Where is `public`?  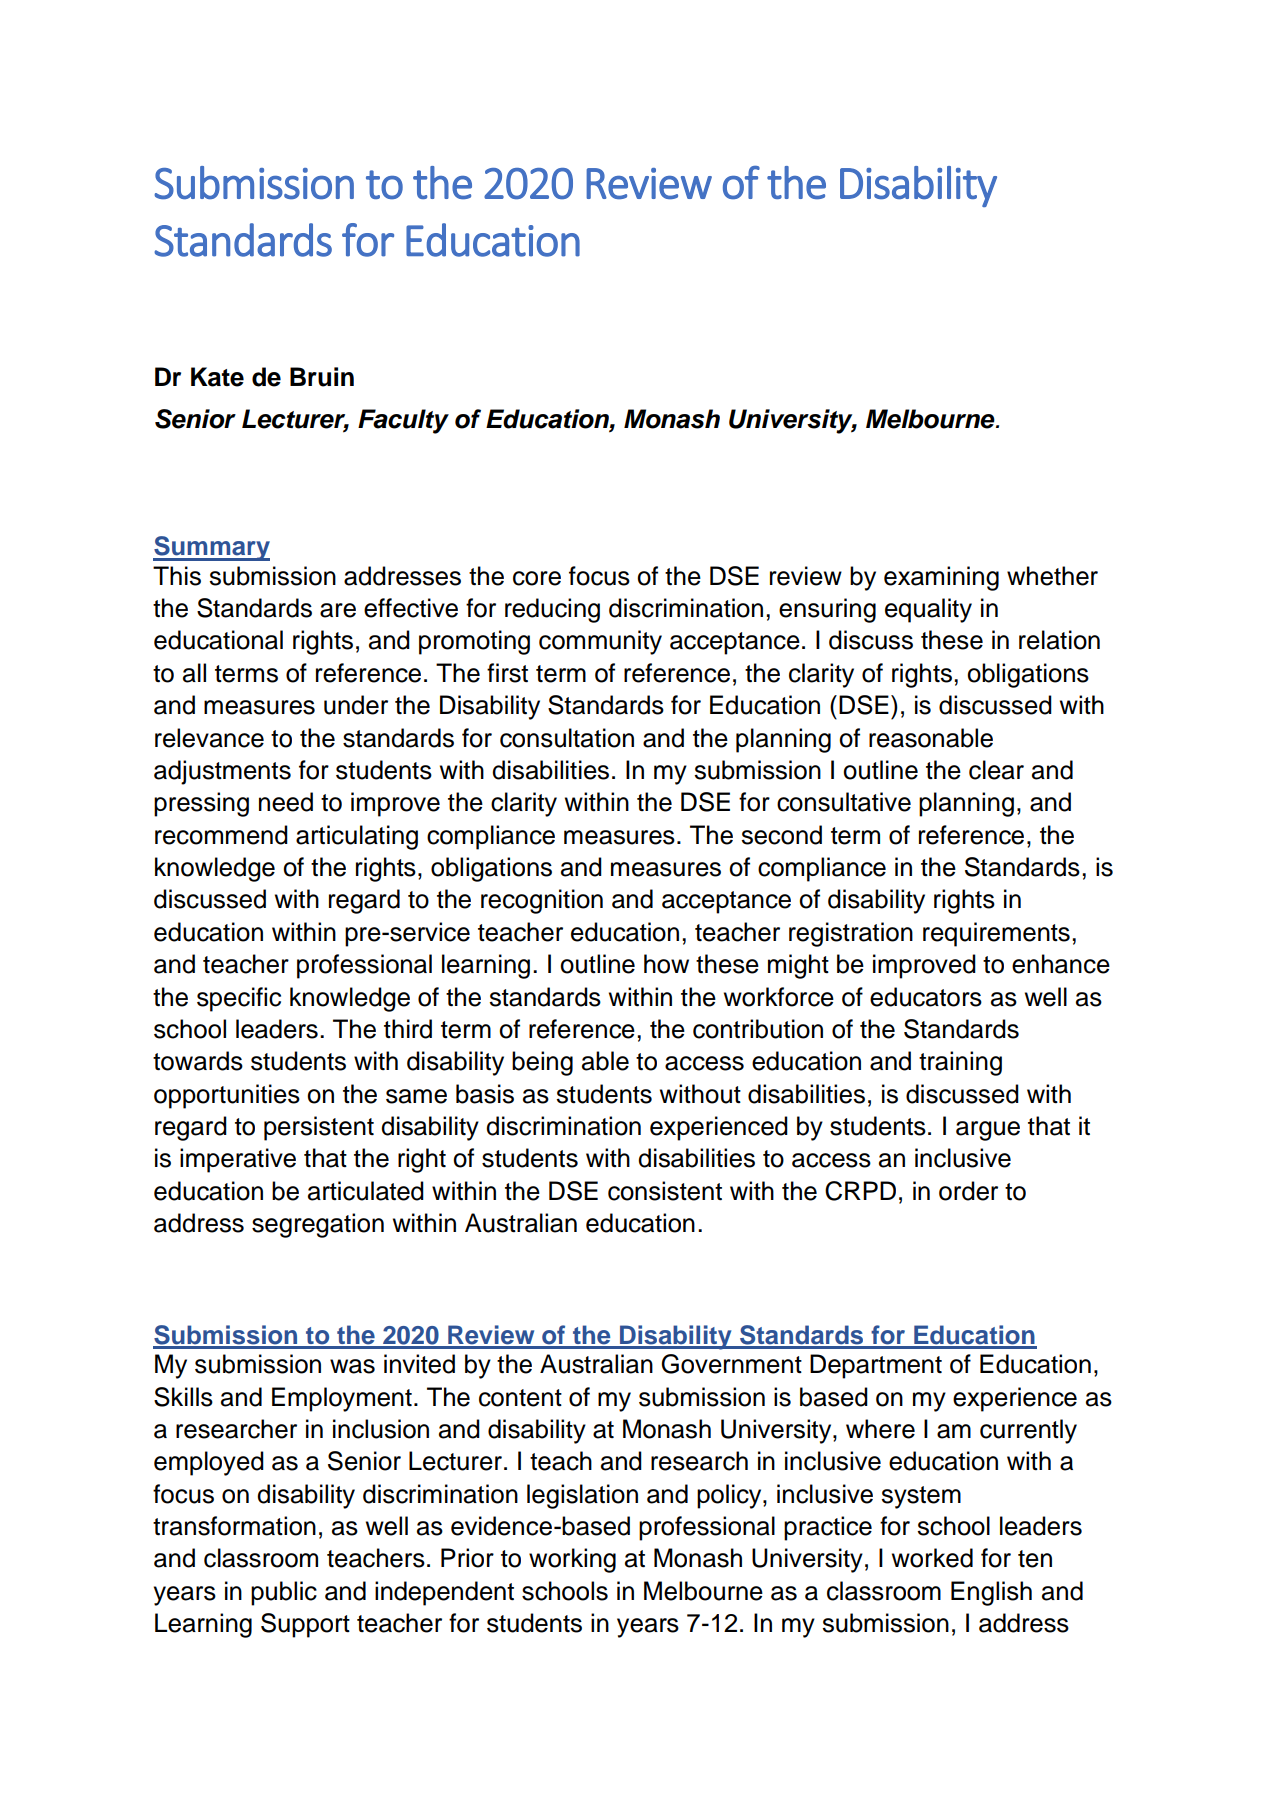 public is located at coordinates (284, 1593).
